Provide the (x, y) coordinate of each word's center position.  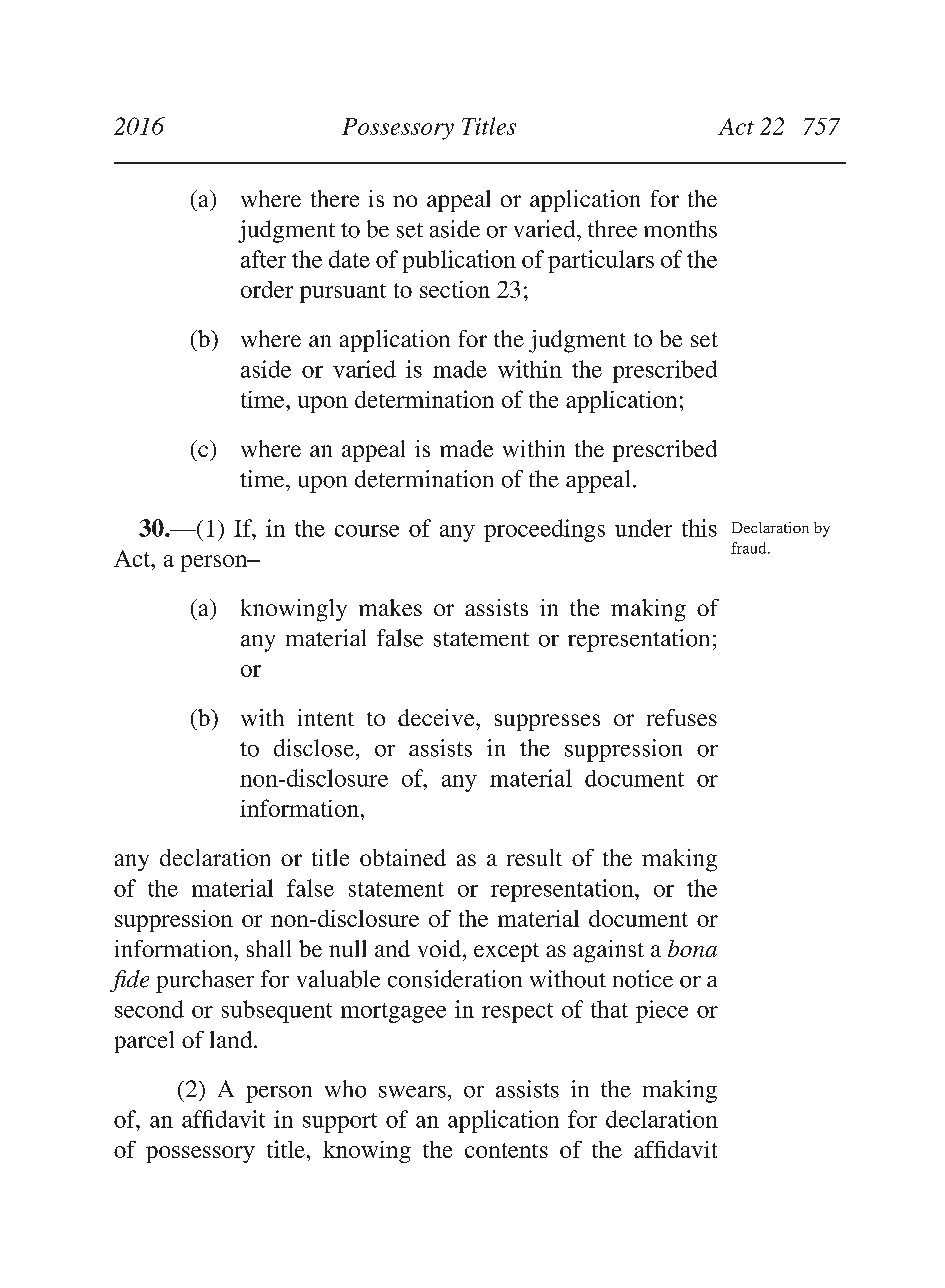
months (680, 229)
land (232, 1039)
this (699, 528)
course (367, 531)
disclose (314, 748)
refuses (682, 717)
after (263, 259)
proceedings (544, 530)
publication (459, 261)
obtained (403, 857)
